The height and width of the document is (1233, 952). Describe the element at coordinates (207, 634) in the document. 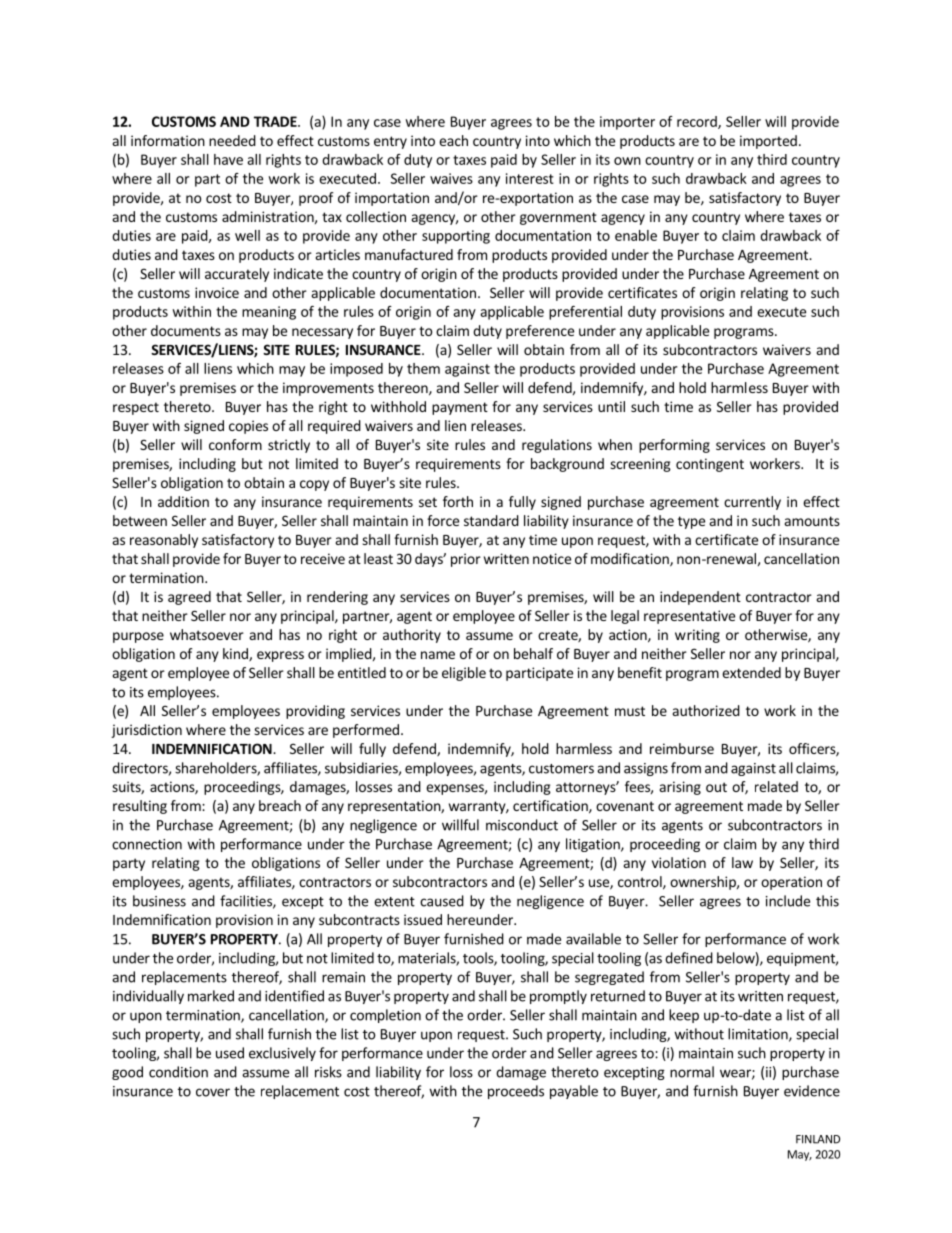

I see `whatsoever` at that location.
